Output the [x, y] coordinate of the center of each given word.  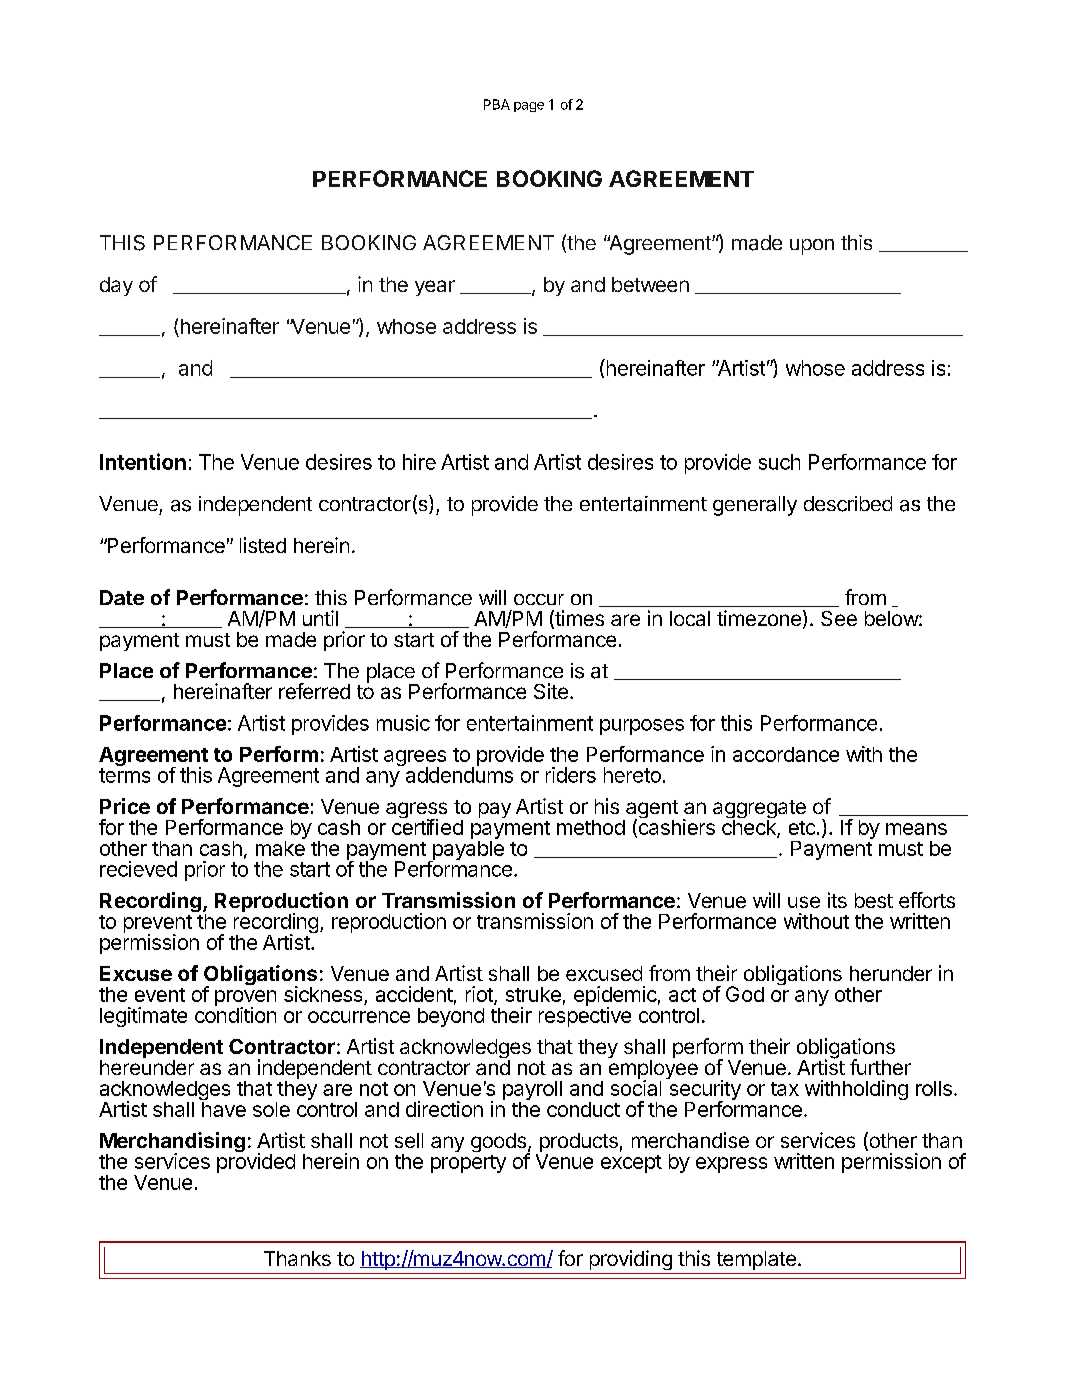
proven [245, 999]
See [839, 618]
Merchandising [172, 1143]
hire [419, 462]
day [116, 286]
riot [480, 995]
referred [314, 691]
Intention [143, 461]
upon [812, 247]
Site [551, 691]
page [529, 107]
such [779, 462]
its [837, 900]
